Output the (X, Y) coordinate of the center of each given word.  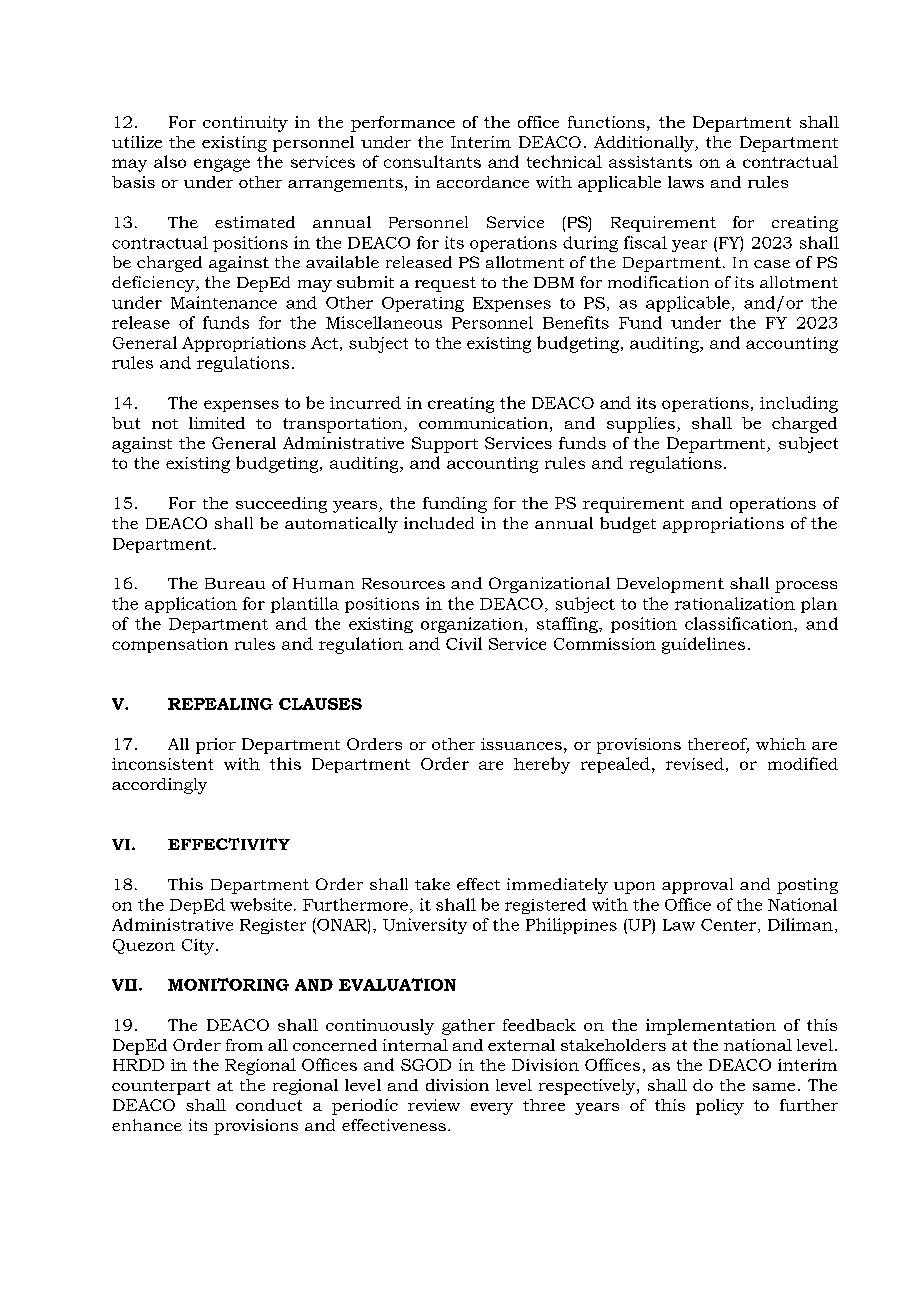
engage (222, 165)
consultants (432, 161)
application (191, 605)
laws (686, 182)
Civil (464, 643)
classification (740, 623)
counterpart (161, 1087)
